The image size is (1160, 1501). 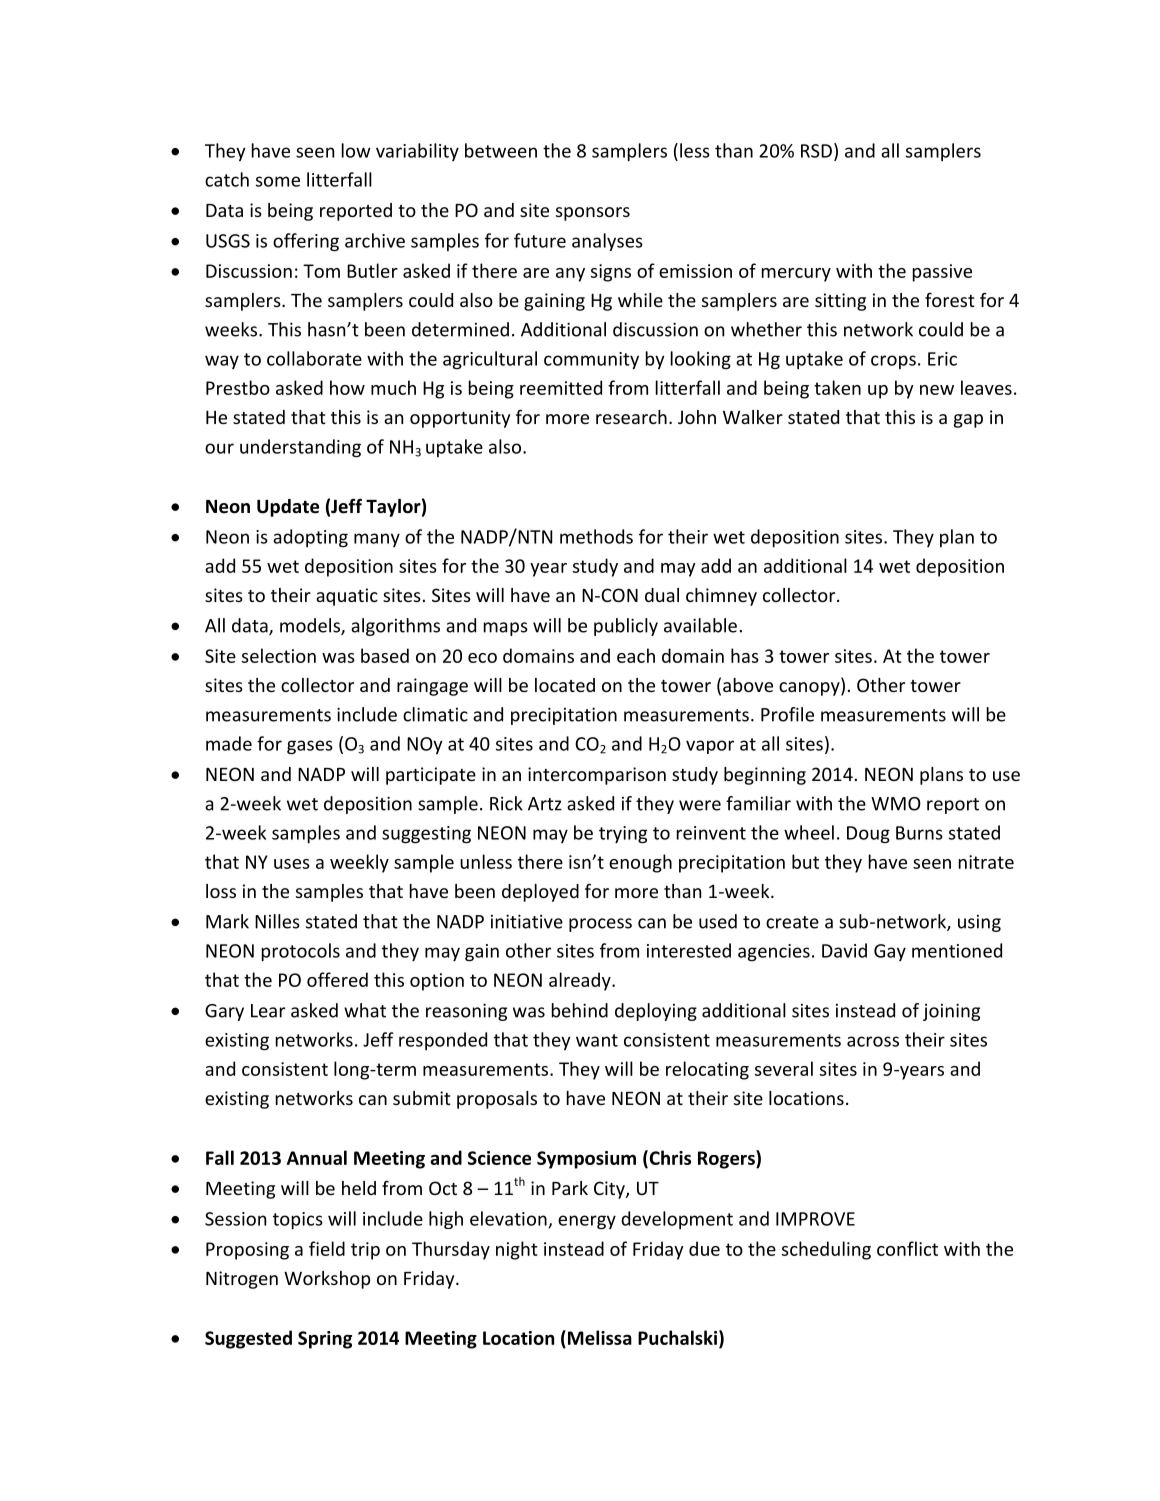 I want to click on gases, so click(x=310, y=747).
